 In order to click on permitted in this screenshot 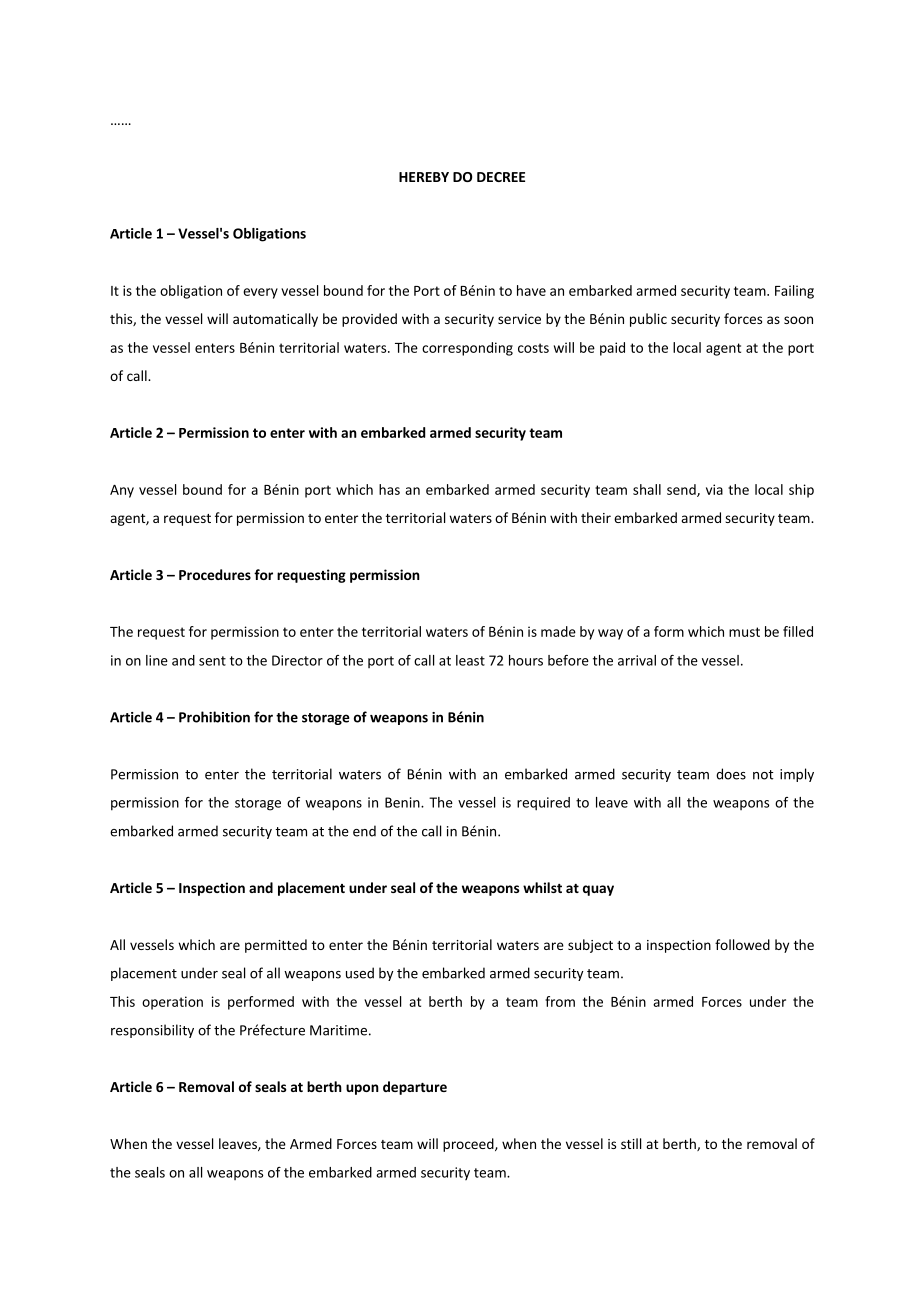, I will do `click(276, 946)`.
